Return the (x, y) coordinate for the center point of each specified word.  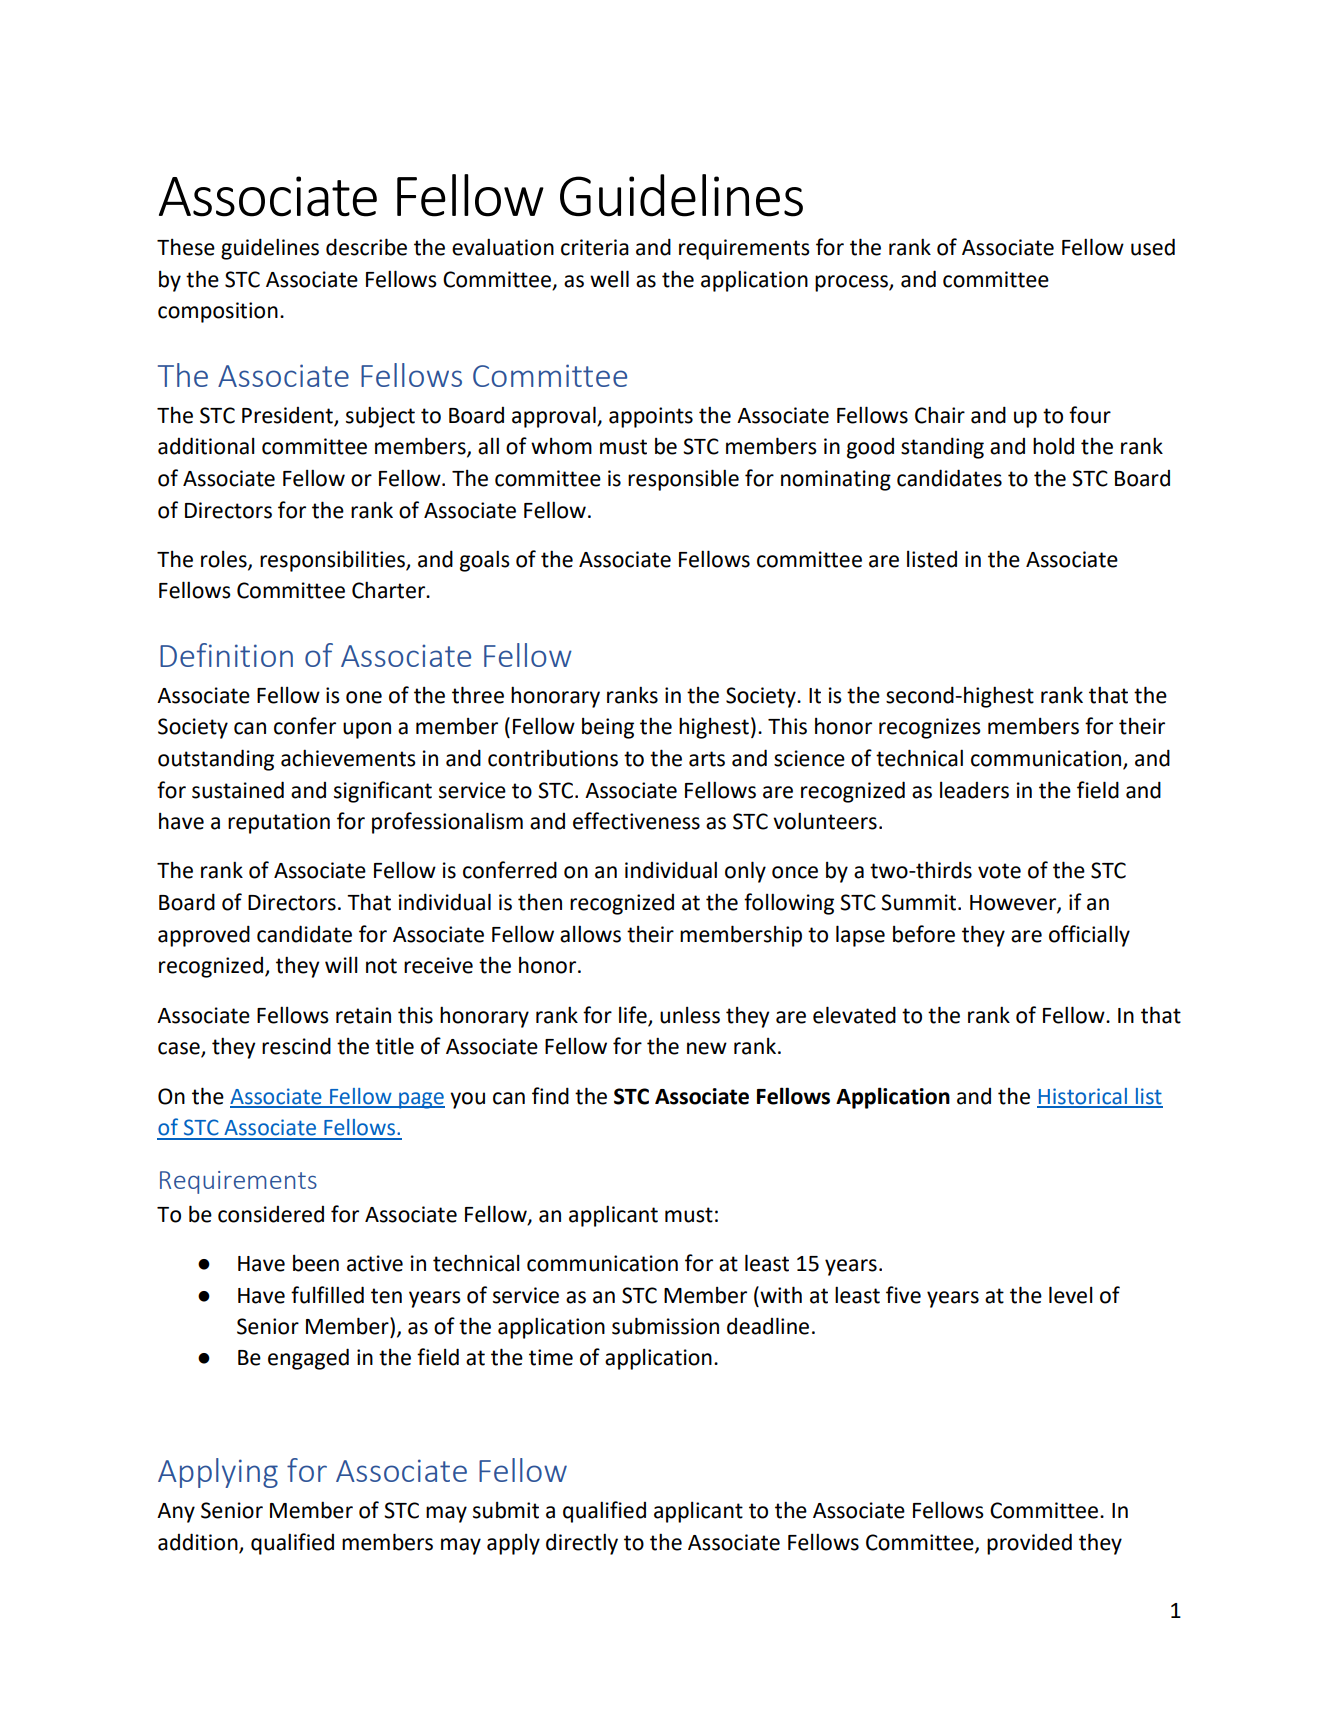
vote (999, 871)
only (745, 872)
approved (204, 936)
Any (176, 1513)
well (609, 279)
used (1153, 247)
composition (218, 312)
